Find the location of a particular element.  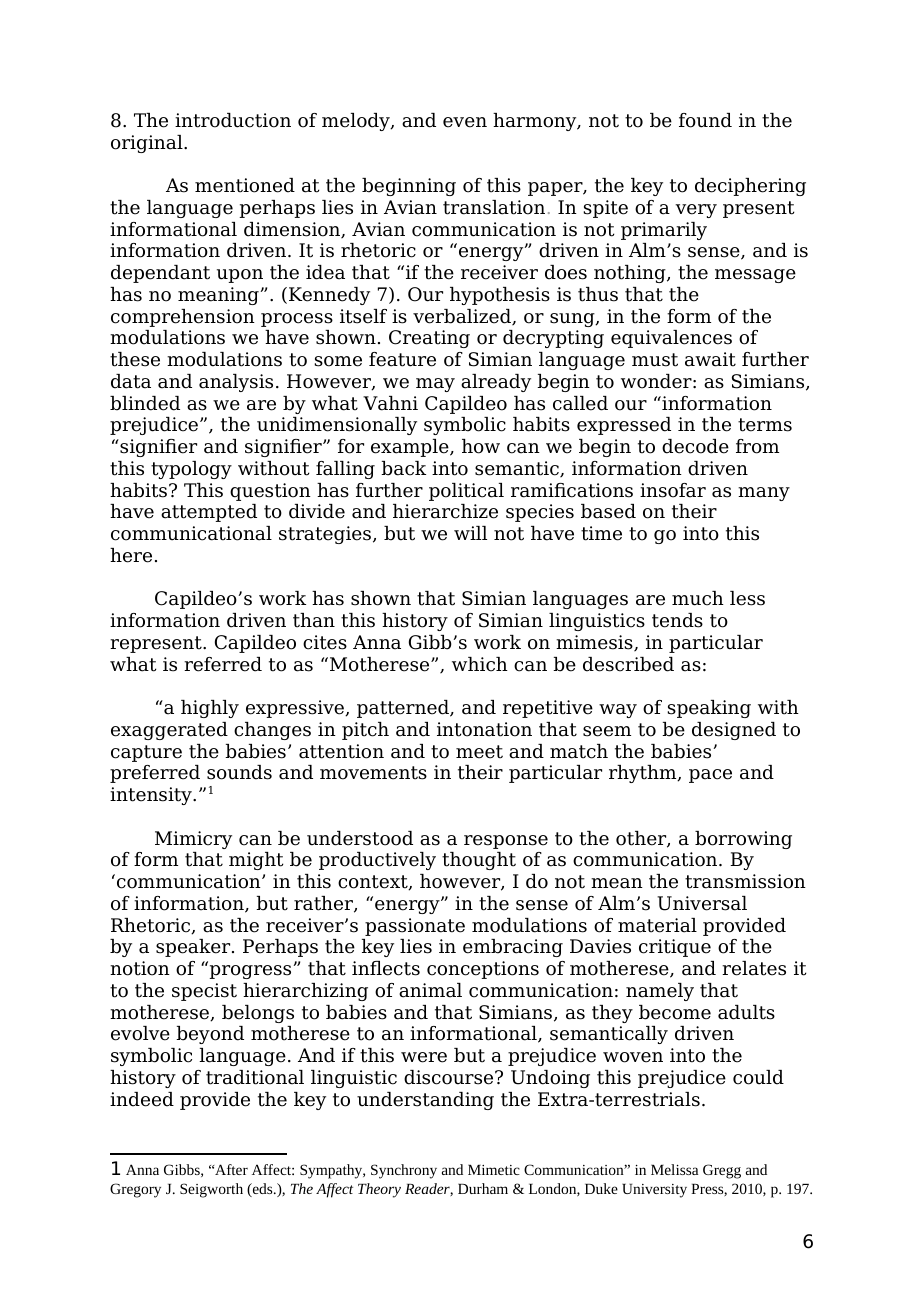

even is located at coordinates (465, 122).
